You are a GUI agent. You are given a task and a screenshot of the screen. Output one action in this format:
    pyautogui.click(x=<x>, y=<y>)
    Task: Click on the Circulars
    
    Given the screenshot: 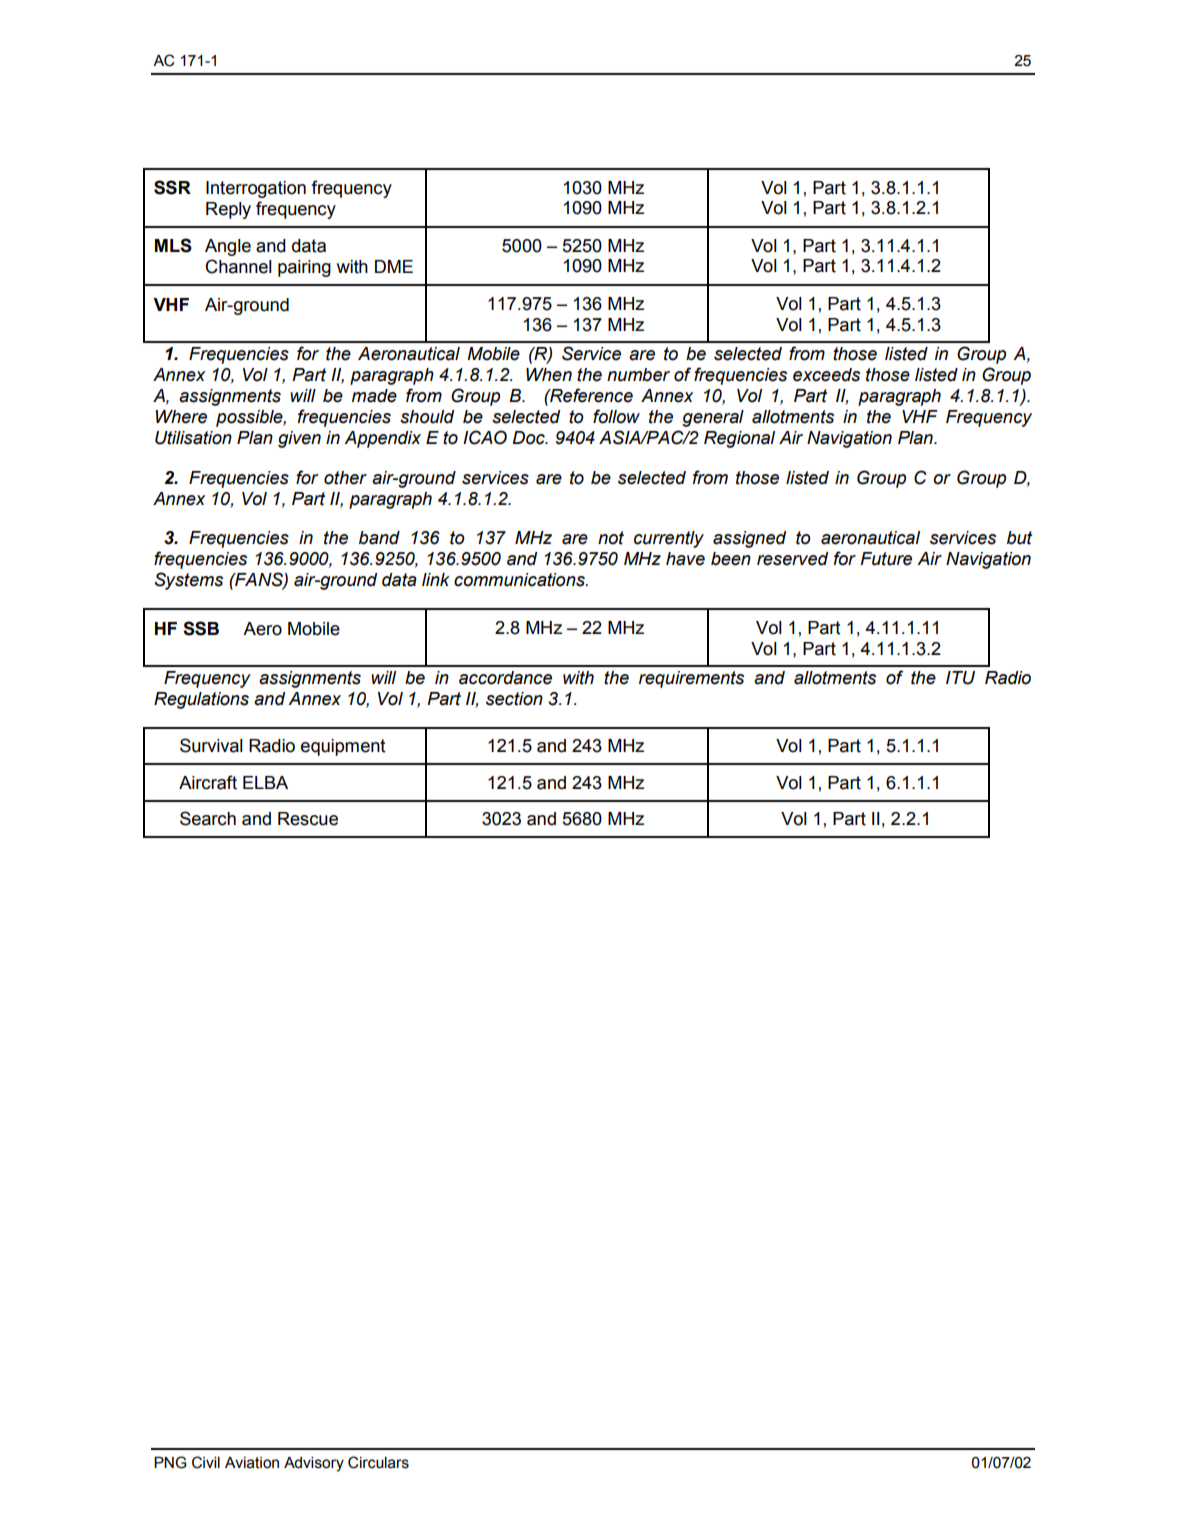 What is the action you would take?
    pyautogui.click(x=378, y=1462)
